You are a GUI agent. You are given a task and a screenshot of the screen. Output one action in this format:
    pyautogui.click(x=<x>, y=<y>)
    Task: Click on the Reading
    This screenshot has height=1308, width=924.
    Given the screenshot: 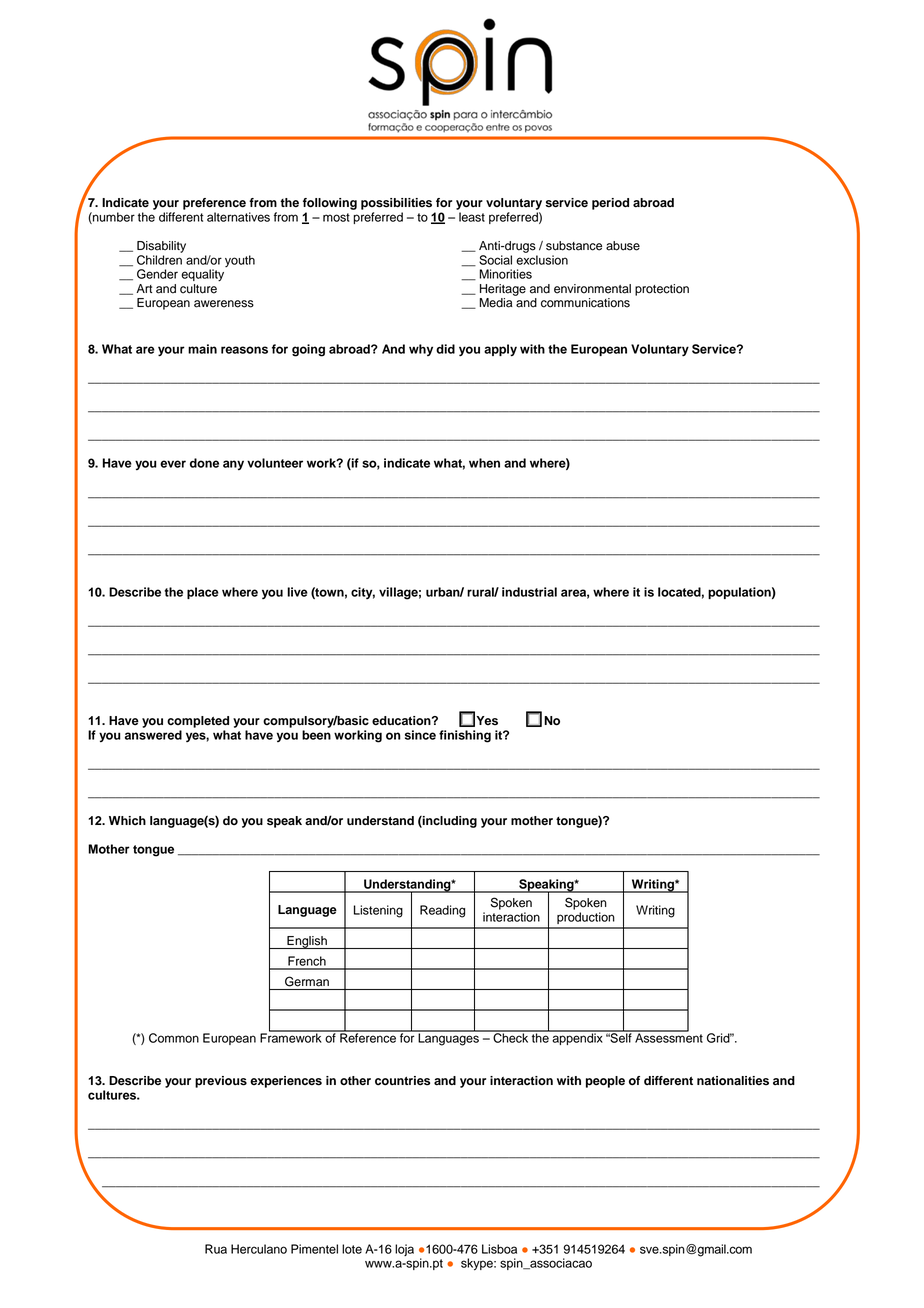 What is the action you would take?
    pyautogui.click(x=442, y=911)
